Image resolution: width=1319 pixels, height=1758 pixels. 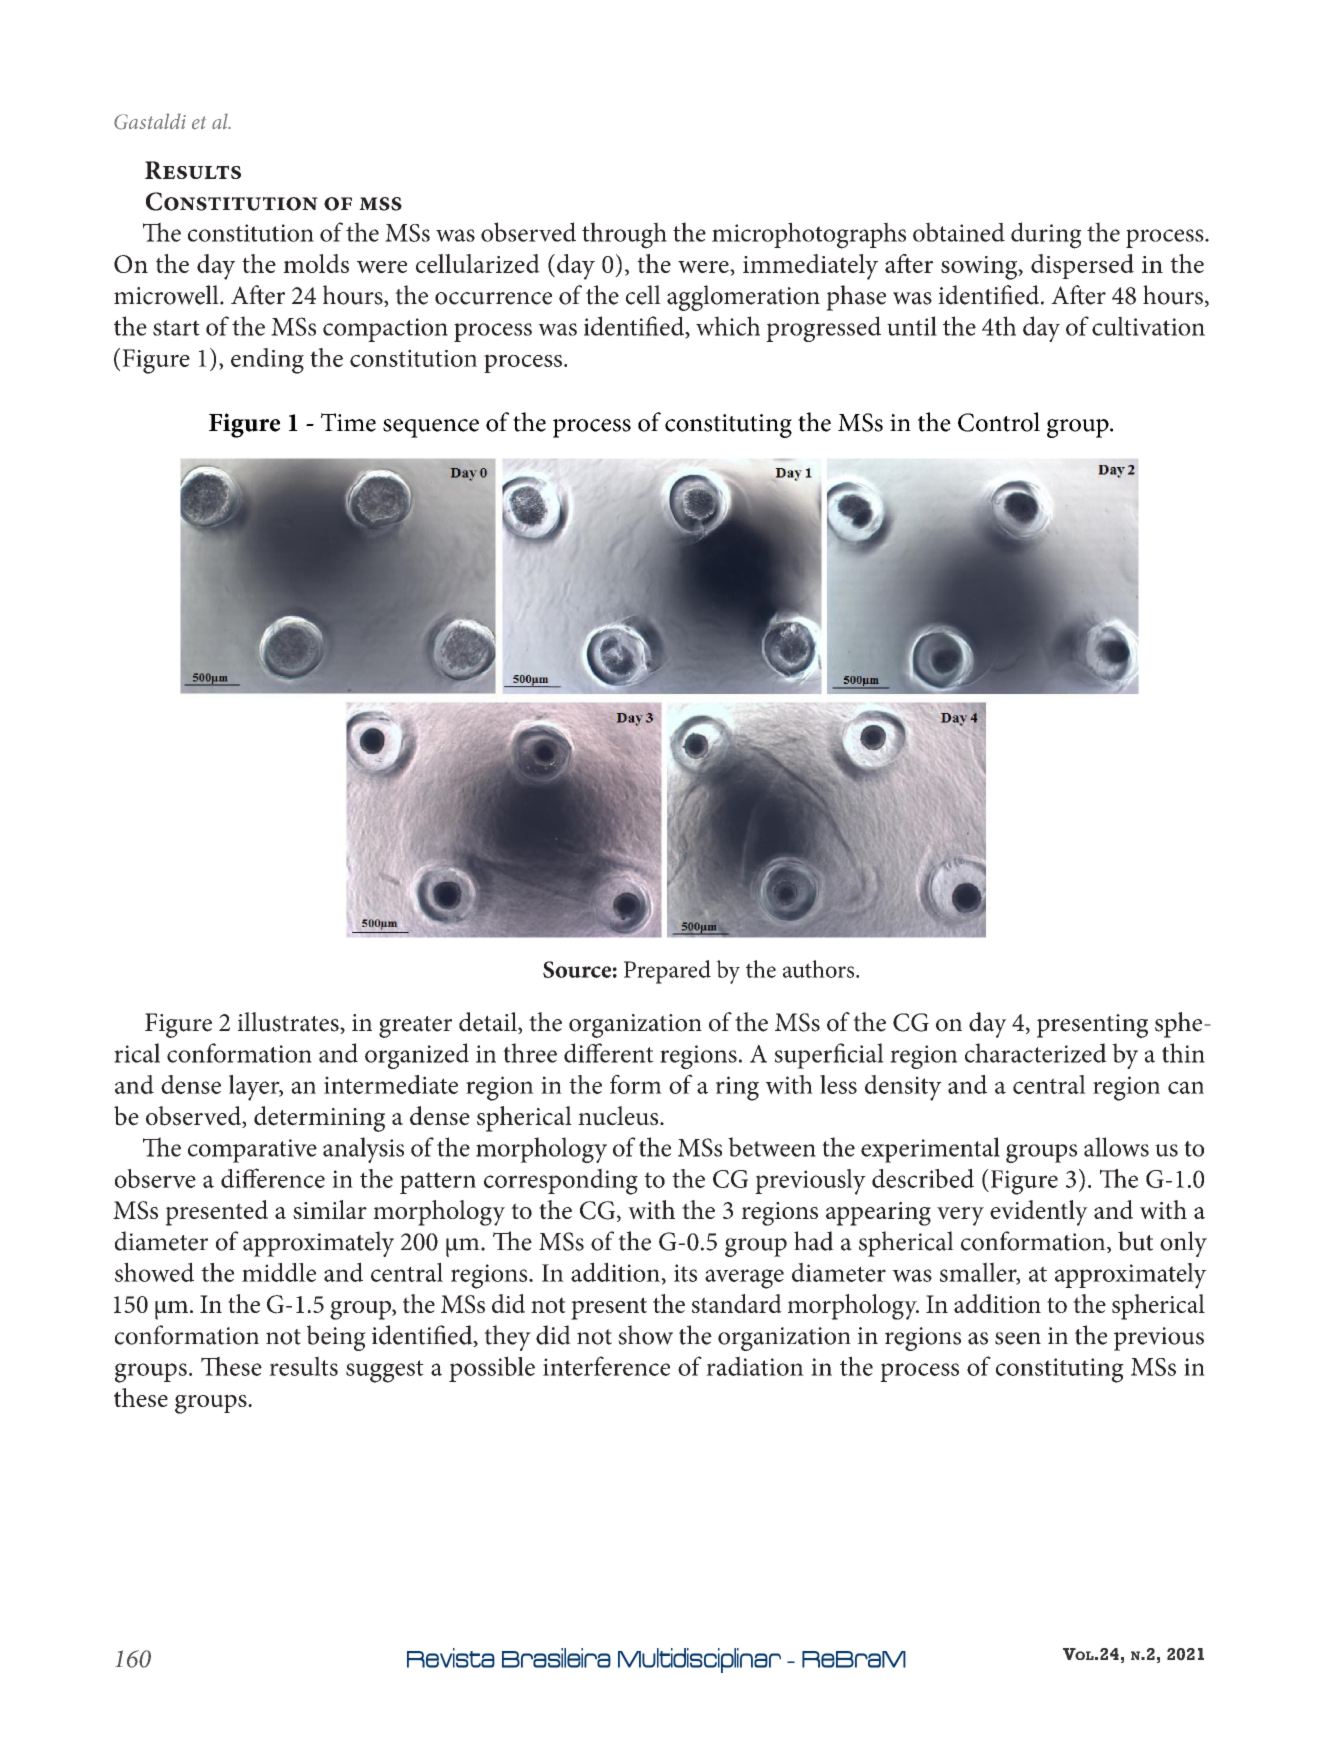 I want to click on illustrates, so click(x=289, y=1023).
